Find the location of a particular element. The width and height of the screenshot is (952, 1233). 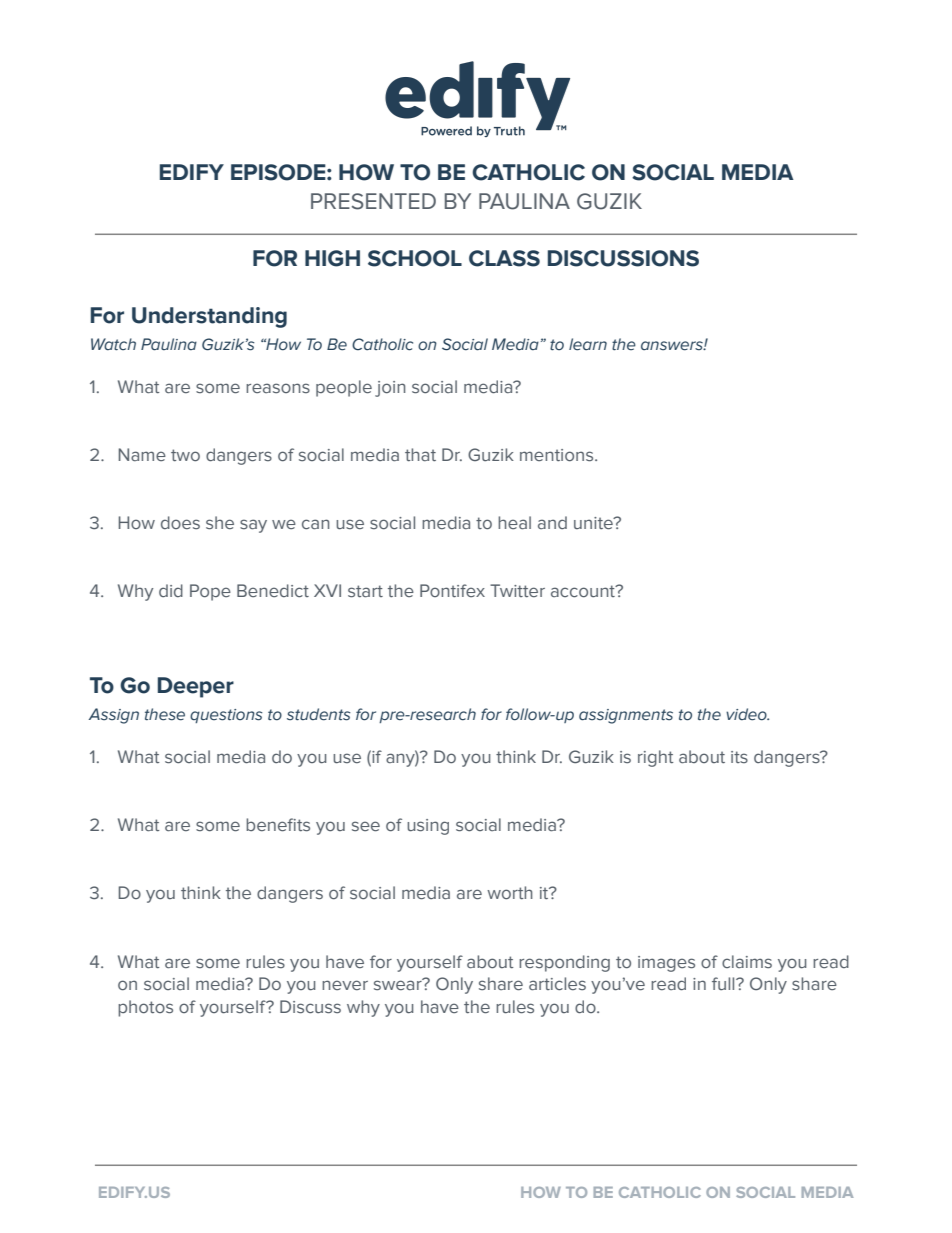

CLASS is located at coordinates (504, 258).
